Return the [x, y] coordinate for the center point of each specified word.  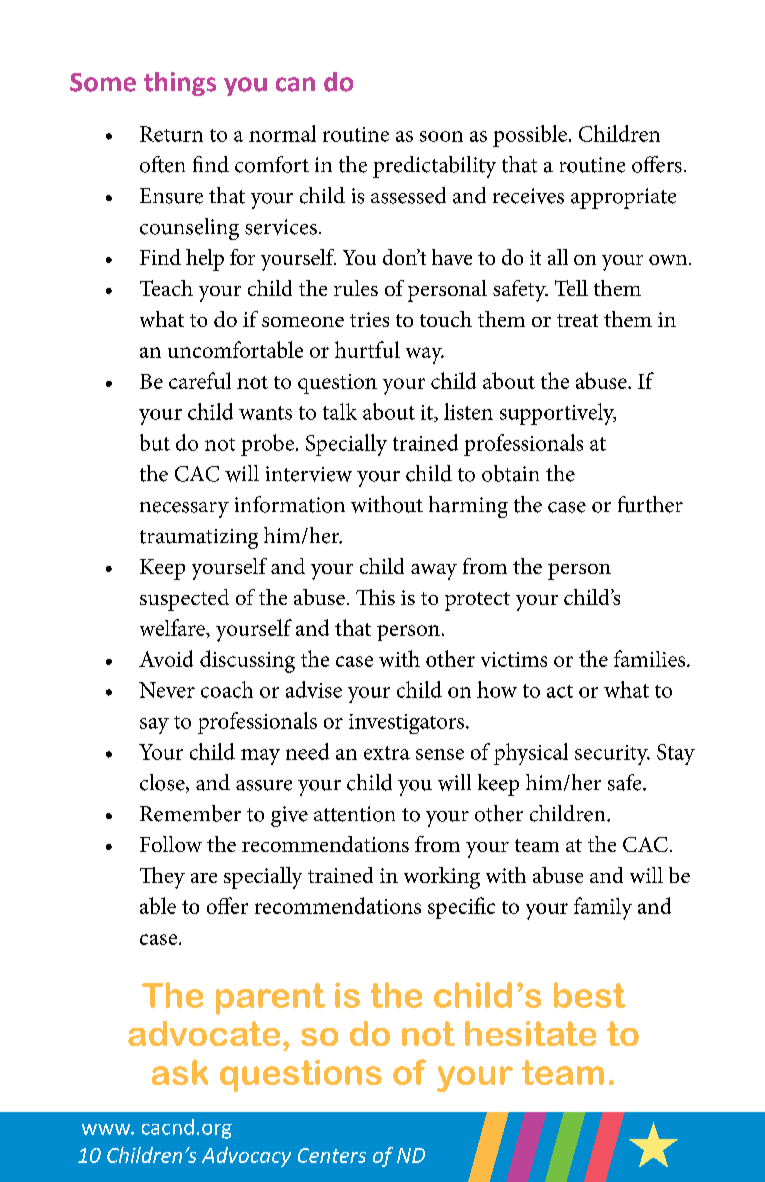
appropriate [623, 198]
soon [441, 136]
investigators [408, 724]
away [434, 572]
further [650, 504]
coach [227, 689]
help [205, 260]
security [612, 755]
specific [461, 908]
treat [577, 320]
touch [446, 319]
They [162, 878]
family [603, 908]
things [180, 84]
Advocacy [246, 1157]
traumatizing [199, 539]
